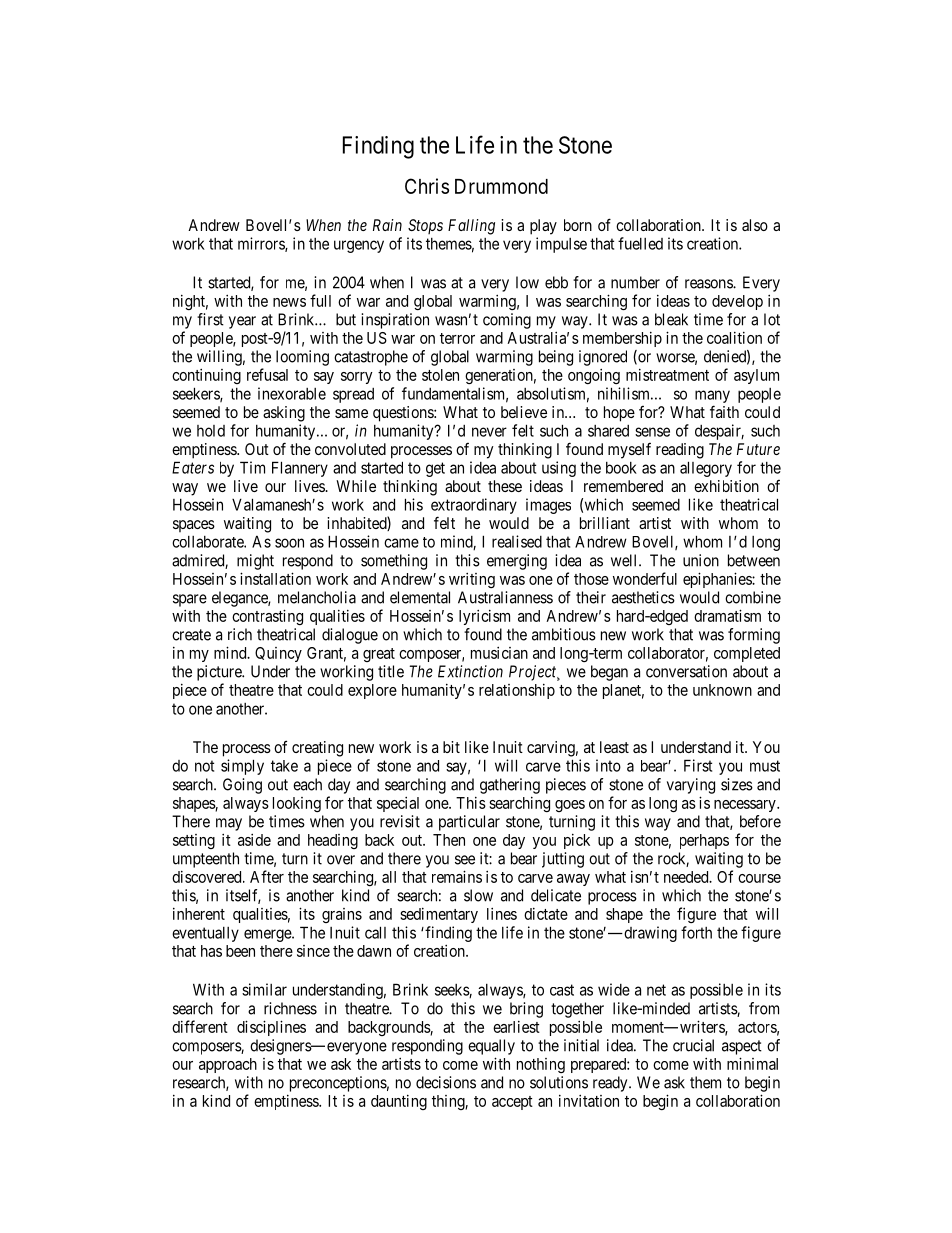 This screenshot has height=1233, width=952. What do you see at coordinates (242, 767) in the screenshot?
I see `simply` at bounding box center [242, 767].
